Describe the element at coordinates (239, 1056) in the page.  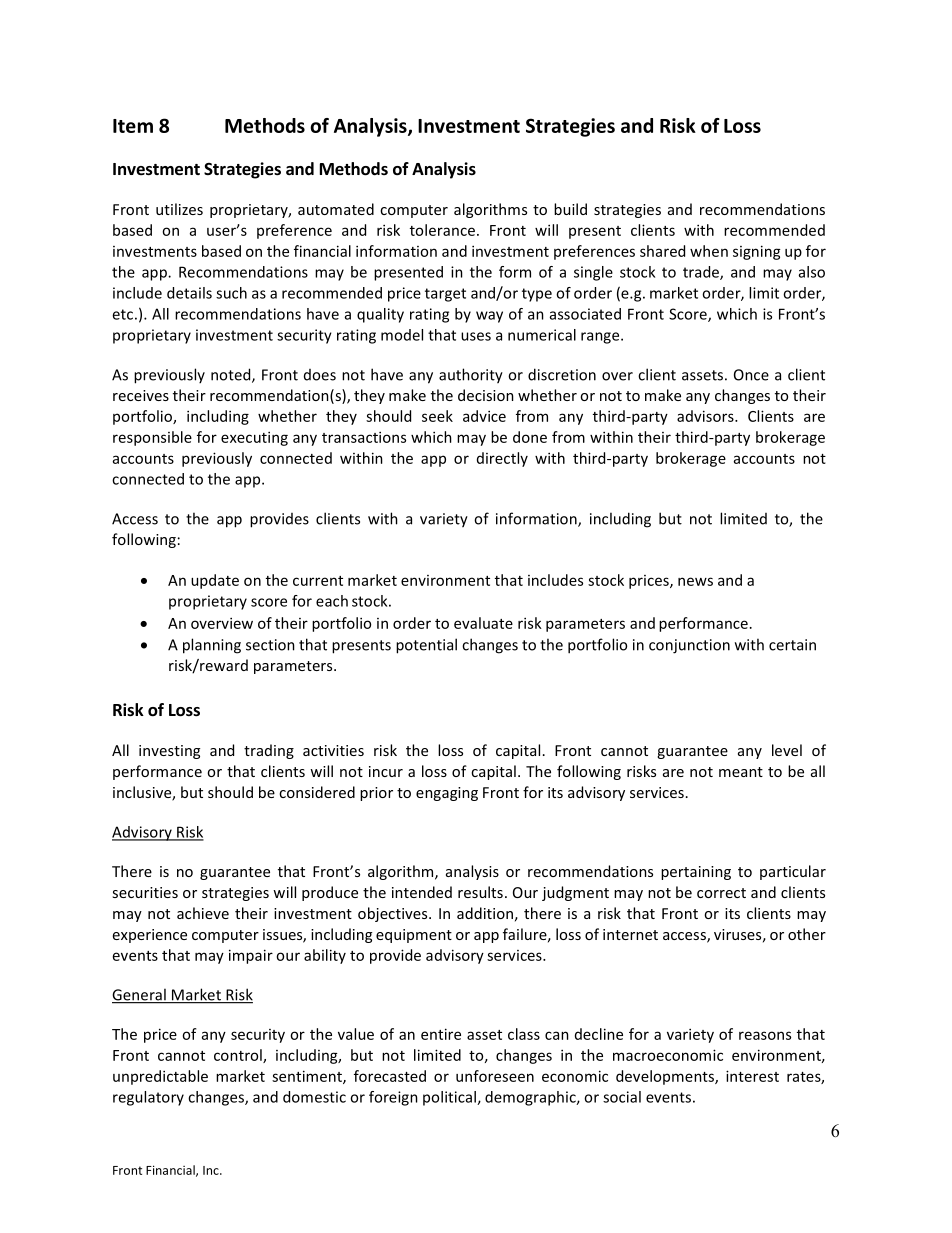
I see `control` at that location.
